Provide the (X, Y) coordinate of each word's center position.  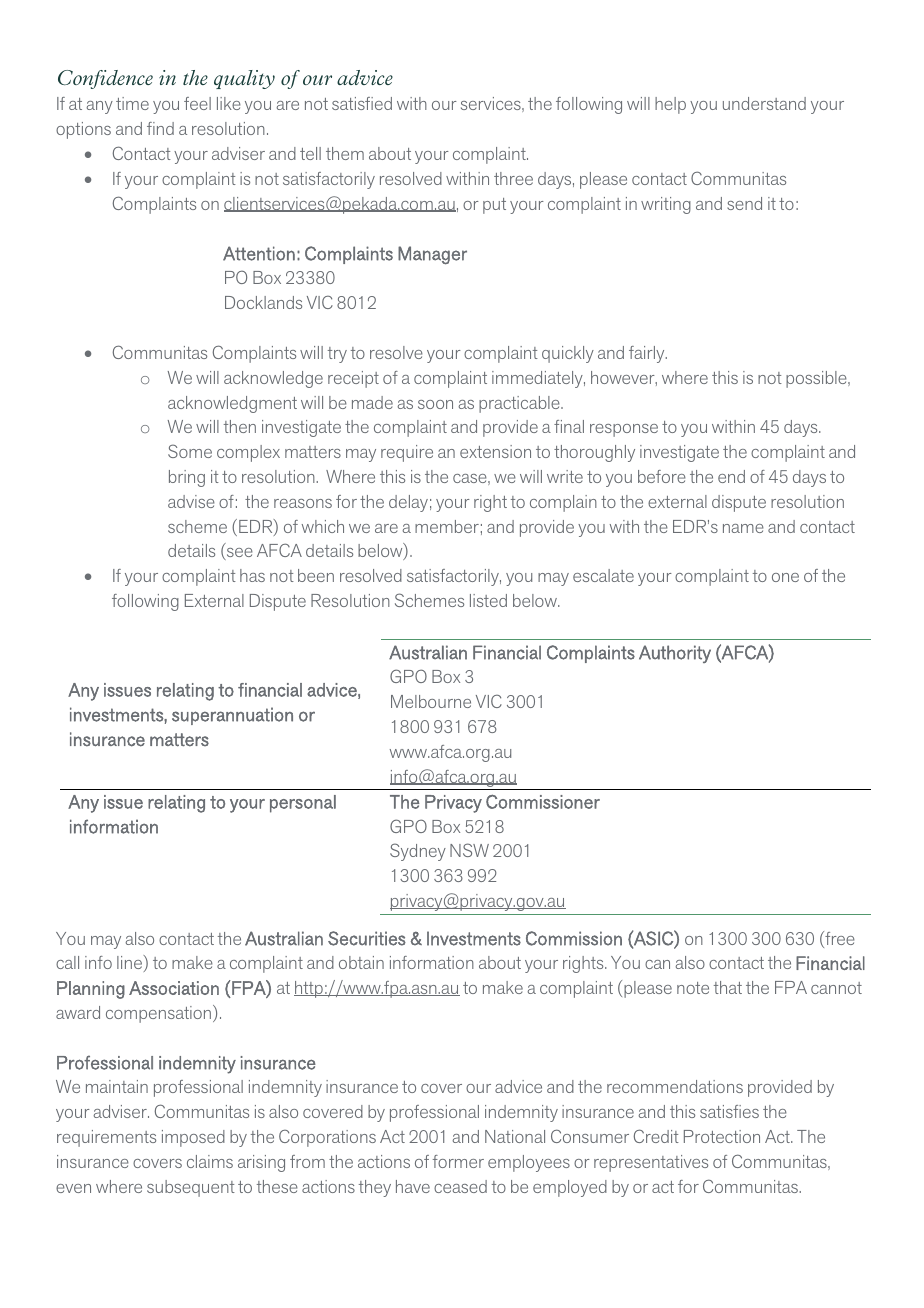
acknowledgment (232, 404)
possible (817, 379)
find (160, 128)
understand (764, 103)
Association (174, 988)
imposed (193, 1138)
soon (435, 404)
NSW (469, 850)
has (252, 575)
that (728, 987)
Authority (675, 654)
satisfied (362, 103)
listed (488, 600)
